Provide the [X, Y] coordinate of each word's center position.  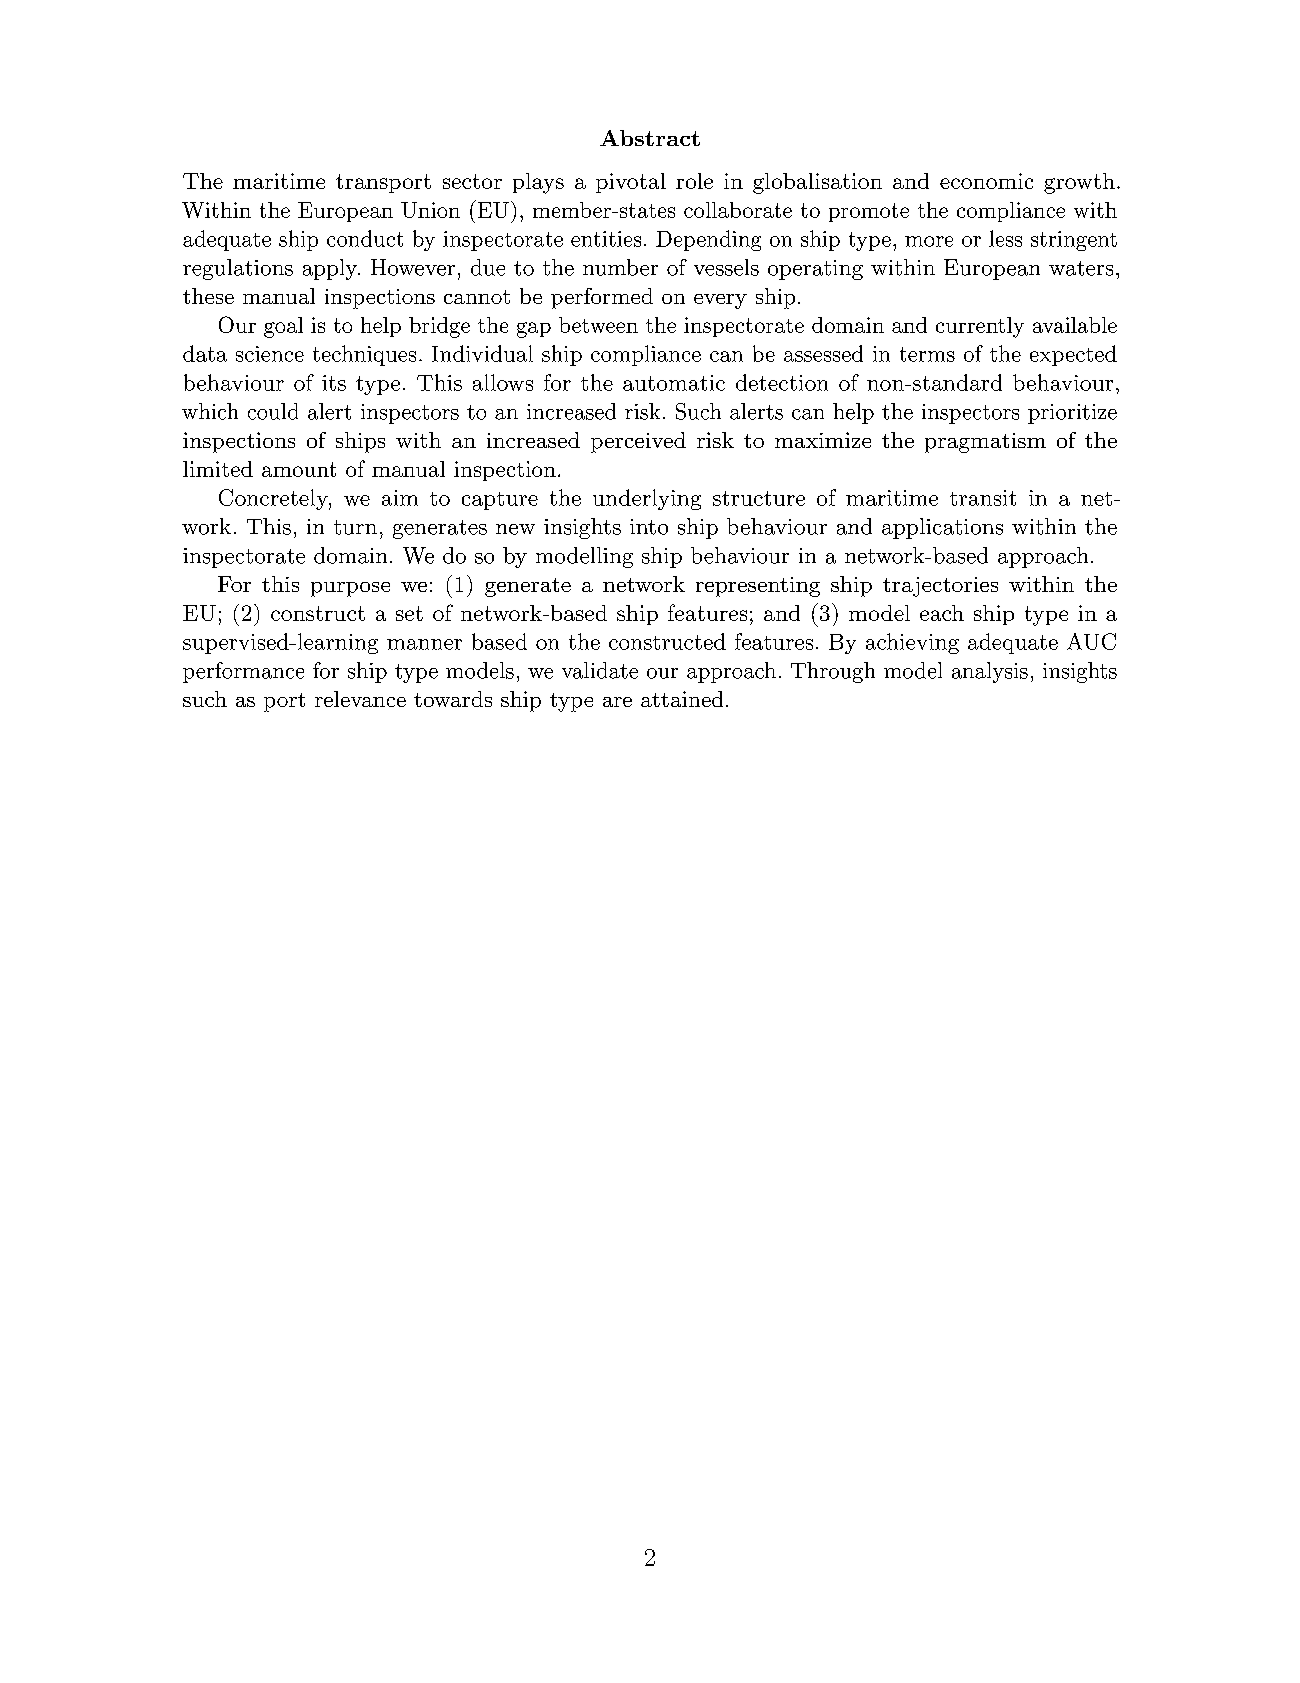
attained [682, 699]
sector [472, 181]
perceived [638, 442]
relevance [360, 699]
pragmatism [985, 443]
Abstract [650, 138]
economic [986, 181]
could [273, 411]
